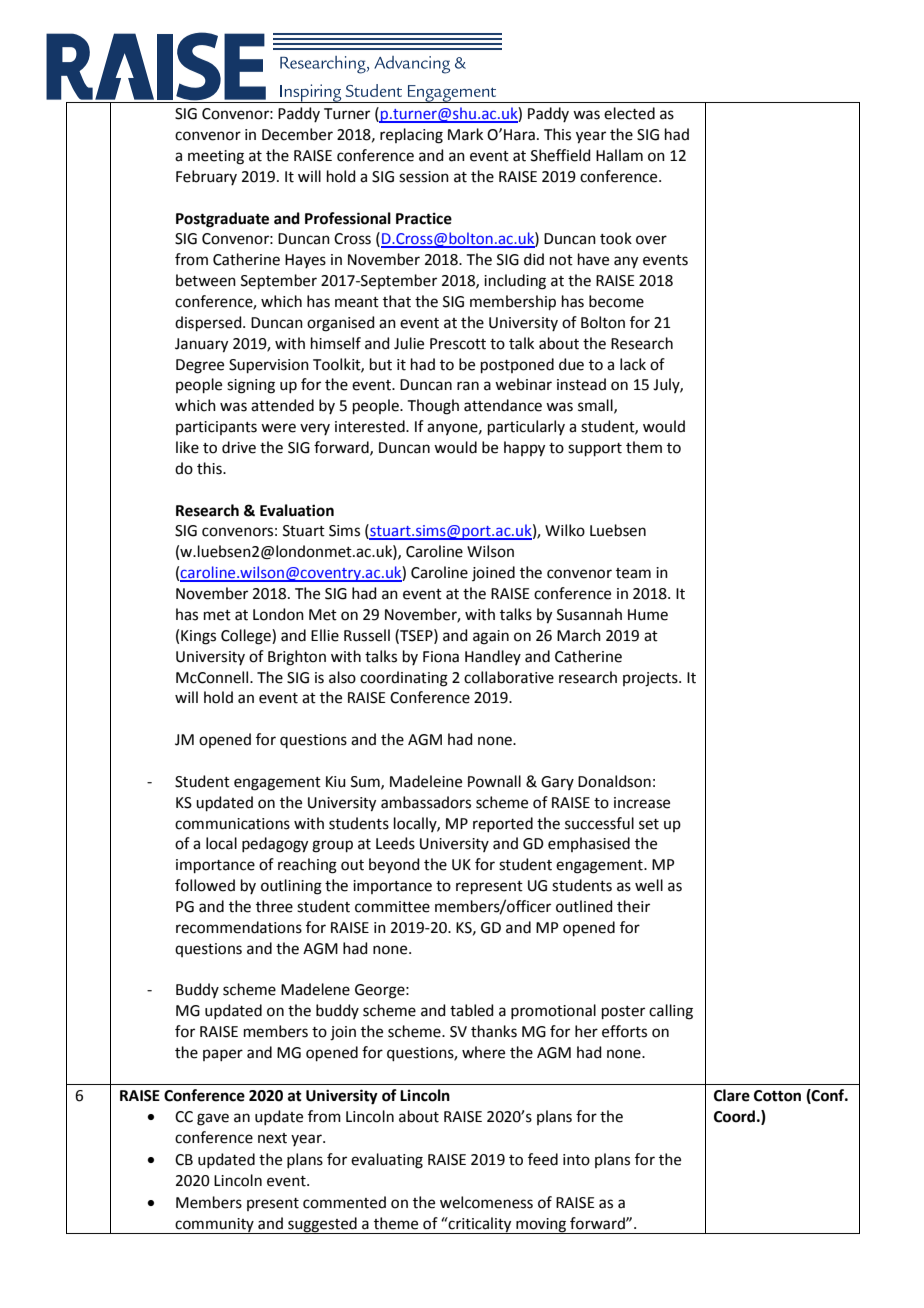  I want to click on Prescott, so click(458, 344).
